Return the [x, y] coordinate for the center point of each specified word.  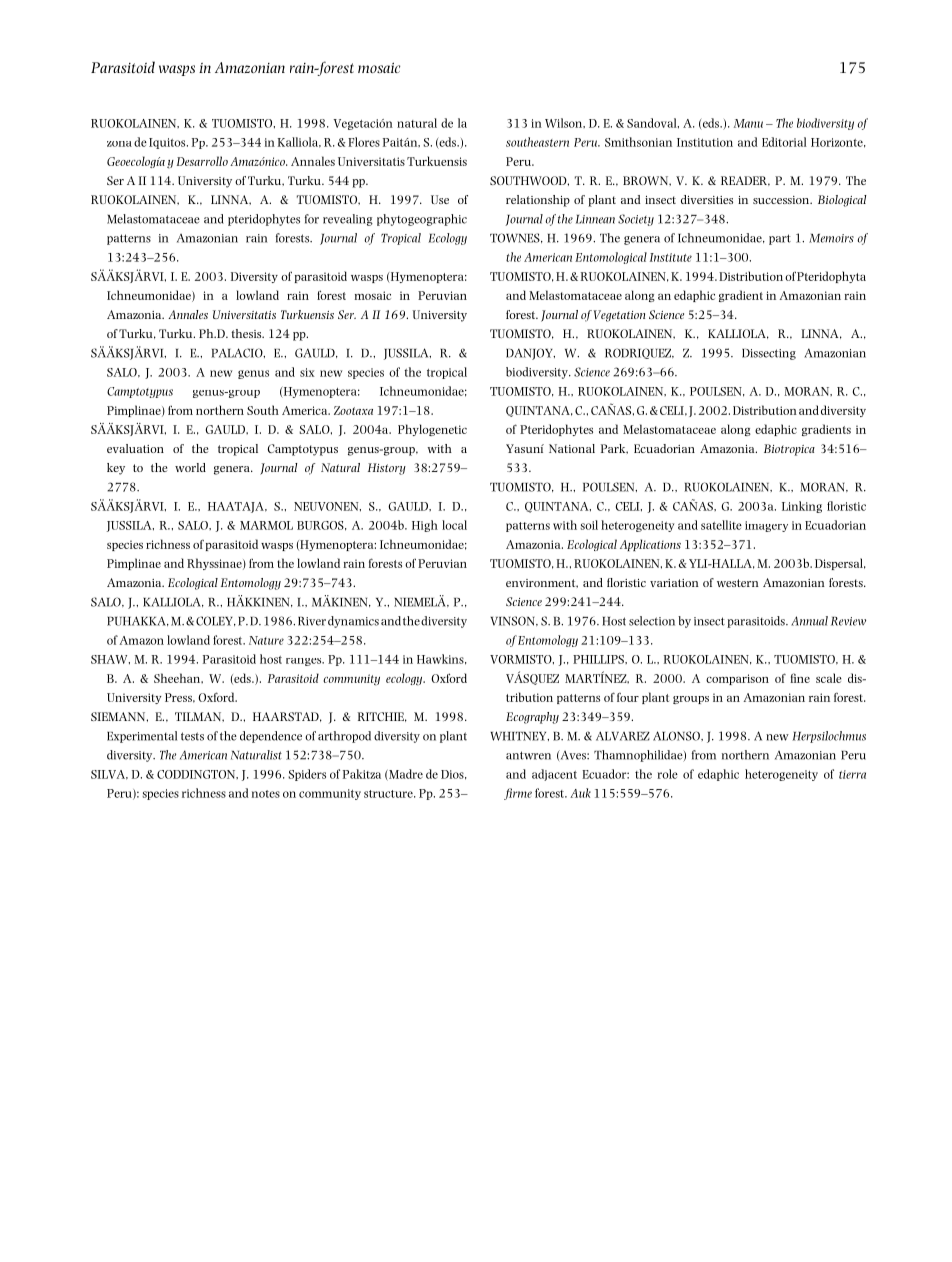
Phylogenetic [432, 430]
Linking [802, 507]
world [190, 467]
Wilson [565, 123]
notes [266, 794]
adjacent [554, 775]
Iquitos [168, 143]
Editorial [784, 142]
